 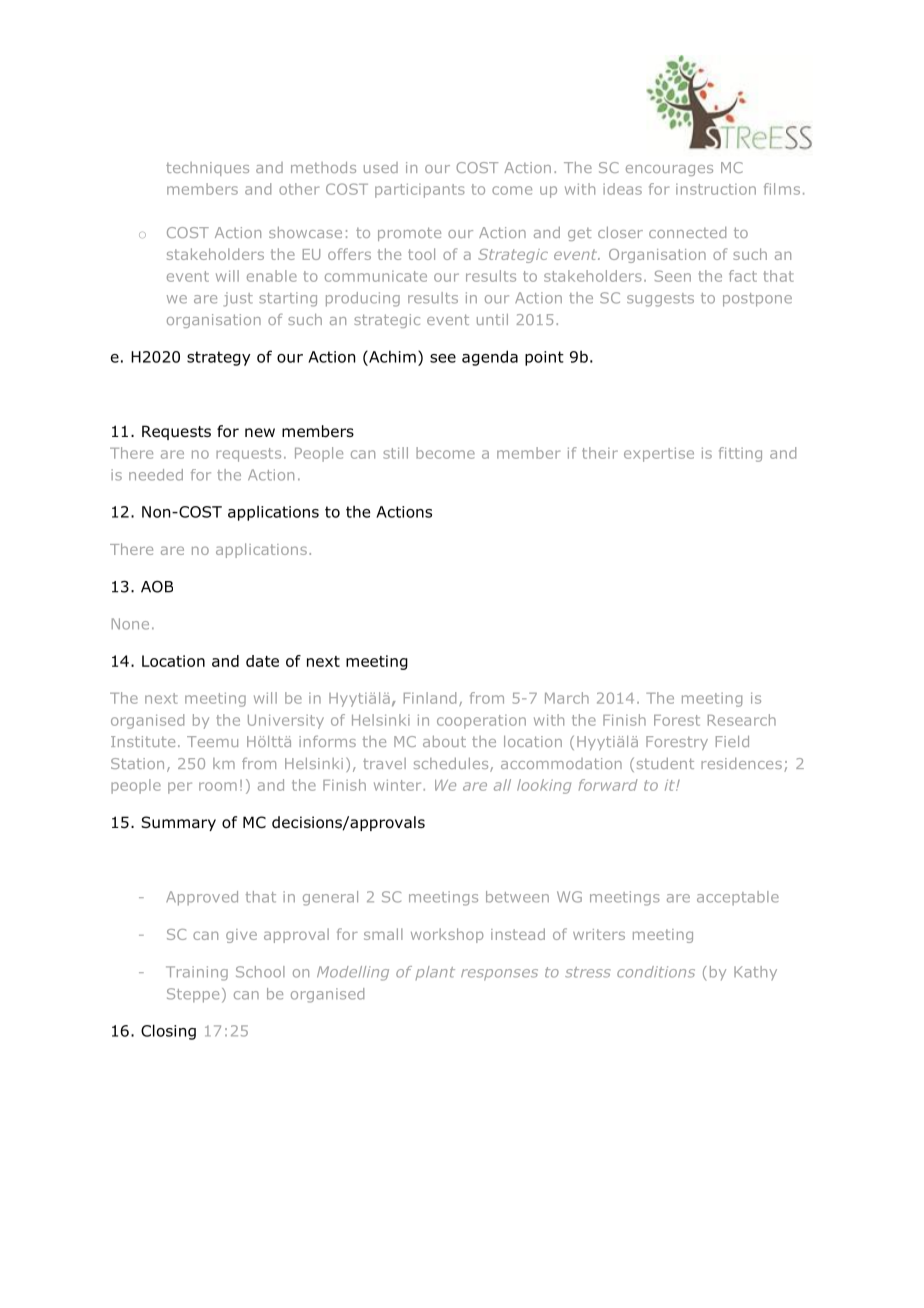 What do you see at coordinates (430, 698) in the screenshot?
I see `Finland` at bounding box center [430, 698].
